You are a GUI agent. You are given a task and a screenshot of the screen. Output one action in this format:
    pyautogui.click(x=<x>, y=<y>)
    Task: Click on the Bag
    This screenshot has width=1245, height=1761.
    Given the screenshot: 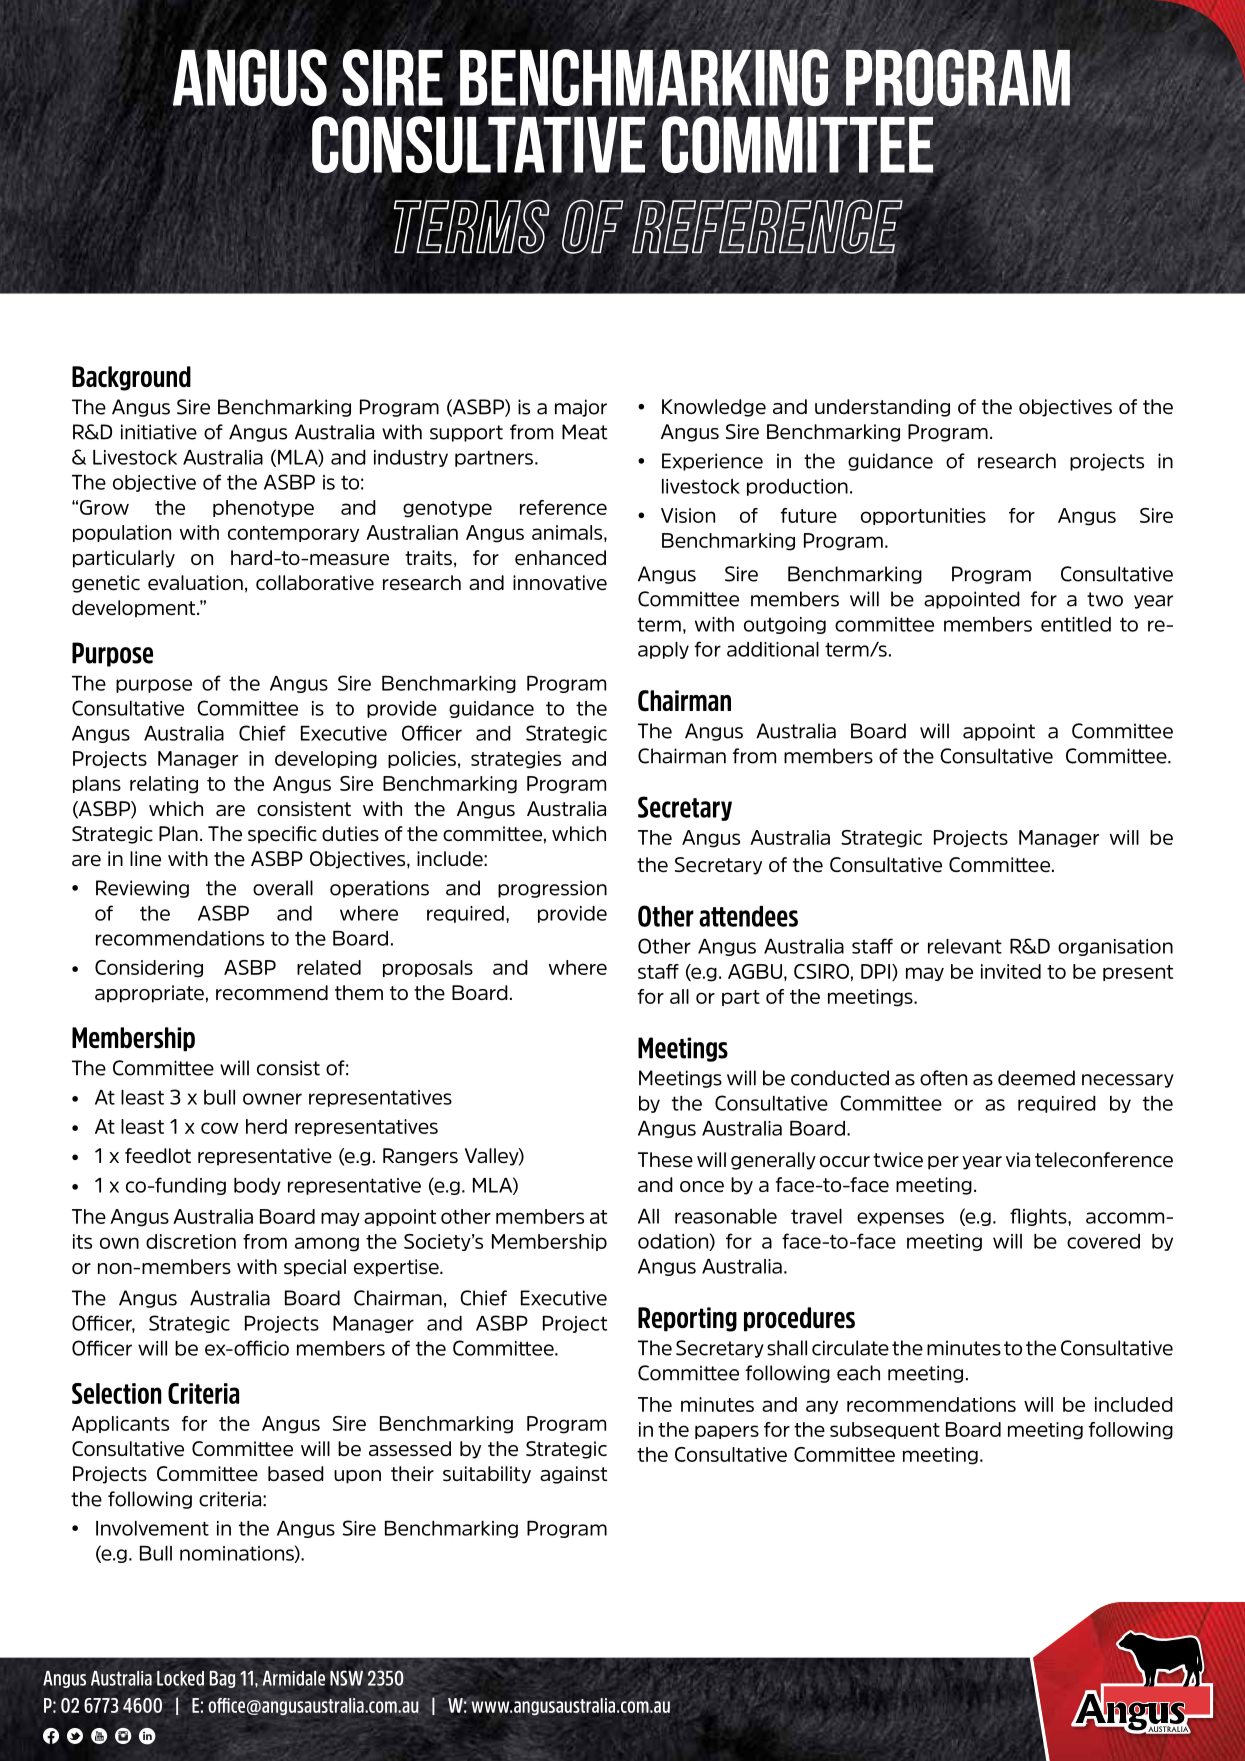 What is the action you would take?
    pyautogui.click(x=222, y=1679)
